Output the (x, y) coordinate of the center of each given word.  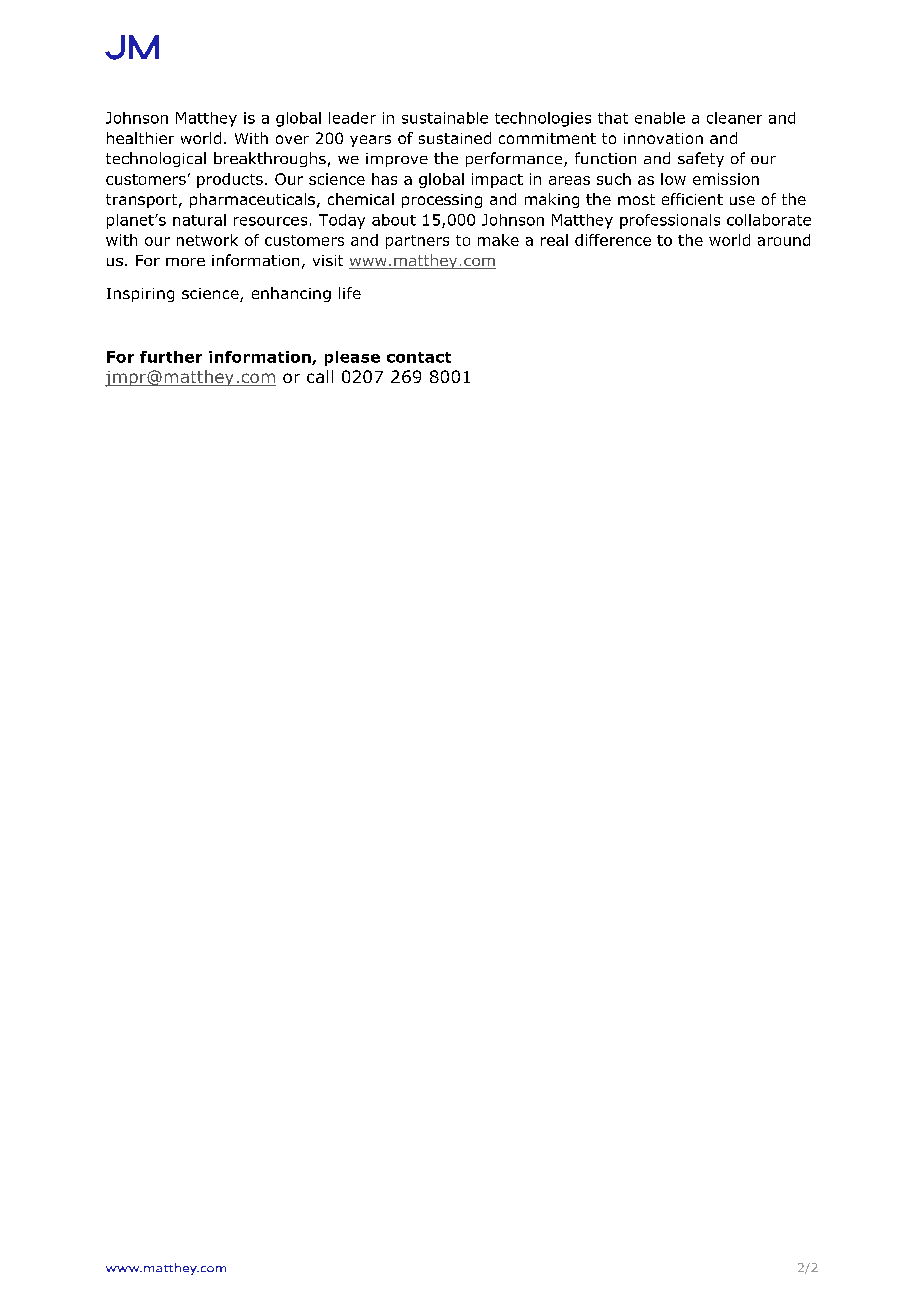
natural (199, 220)
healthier (140, 138)
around (784, 240)
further (171, 357)
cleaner (734, 118)
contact (419, 357)
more (185, 262)
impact (497, 180)
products (230, 180)
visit (328, 260)
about (394, 220)
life (350, 293)
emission (726, 179)
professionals (670, 221)
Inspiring (140, 295)
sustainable (445, 118)
